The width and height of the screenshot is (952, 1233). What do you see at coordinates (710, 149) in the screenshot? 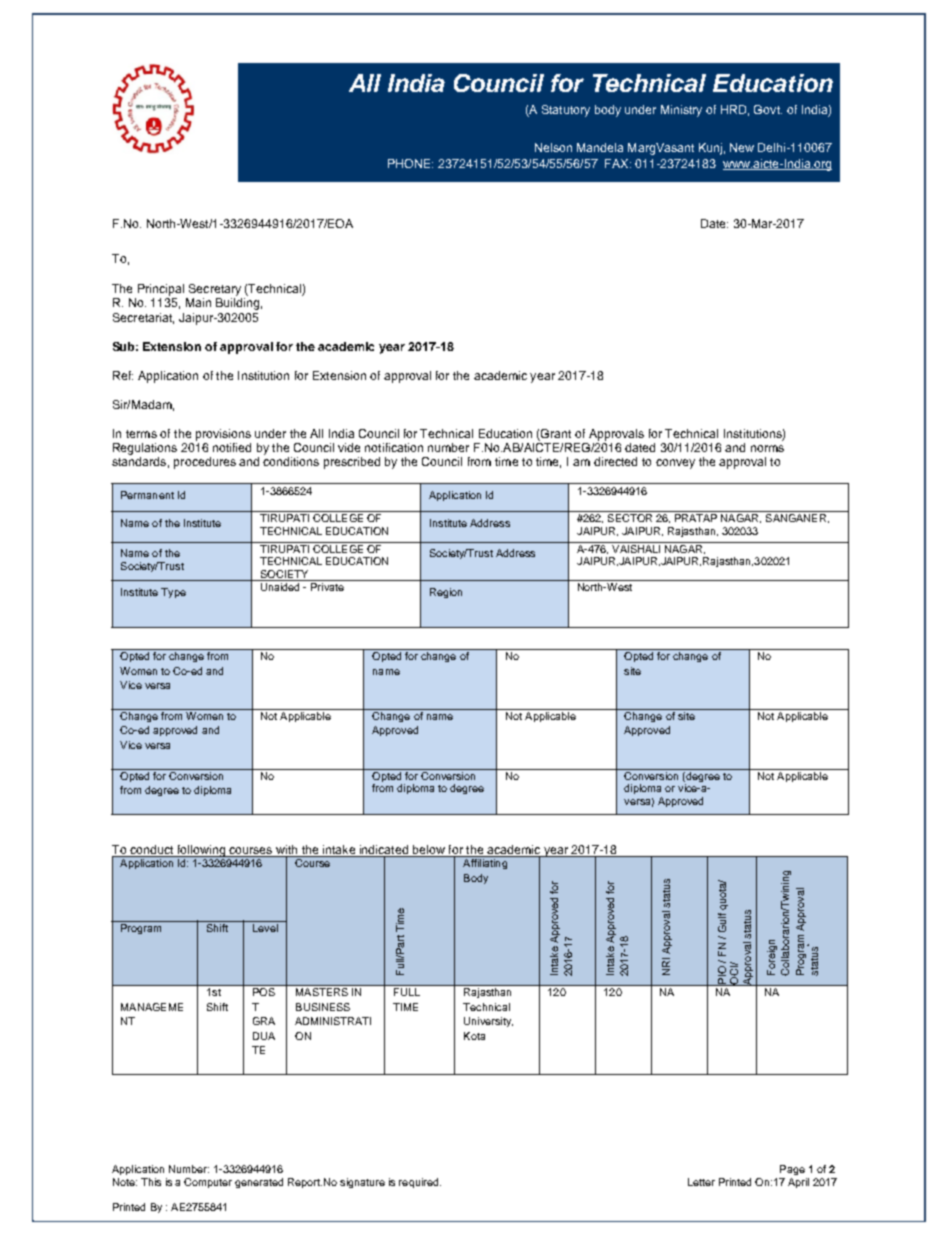
I see `Kunj` at bounding box center [710, 149].
